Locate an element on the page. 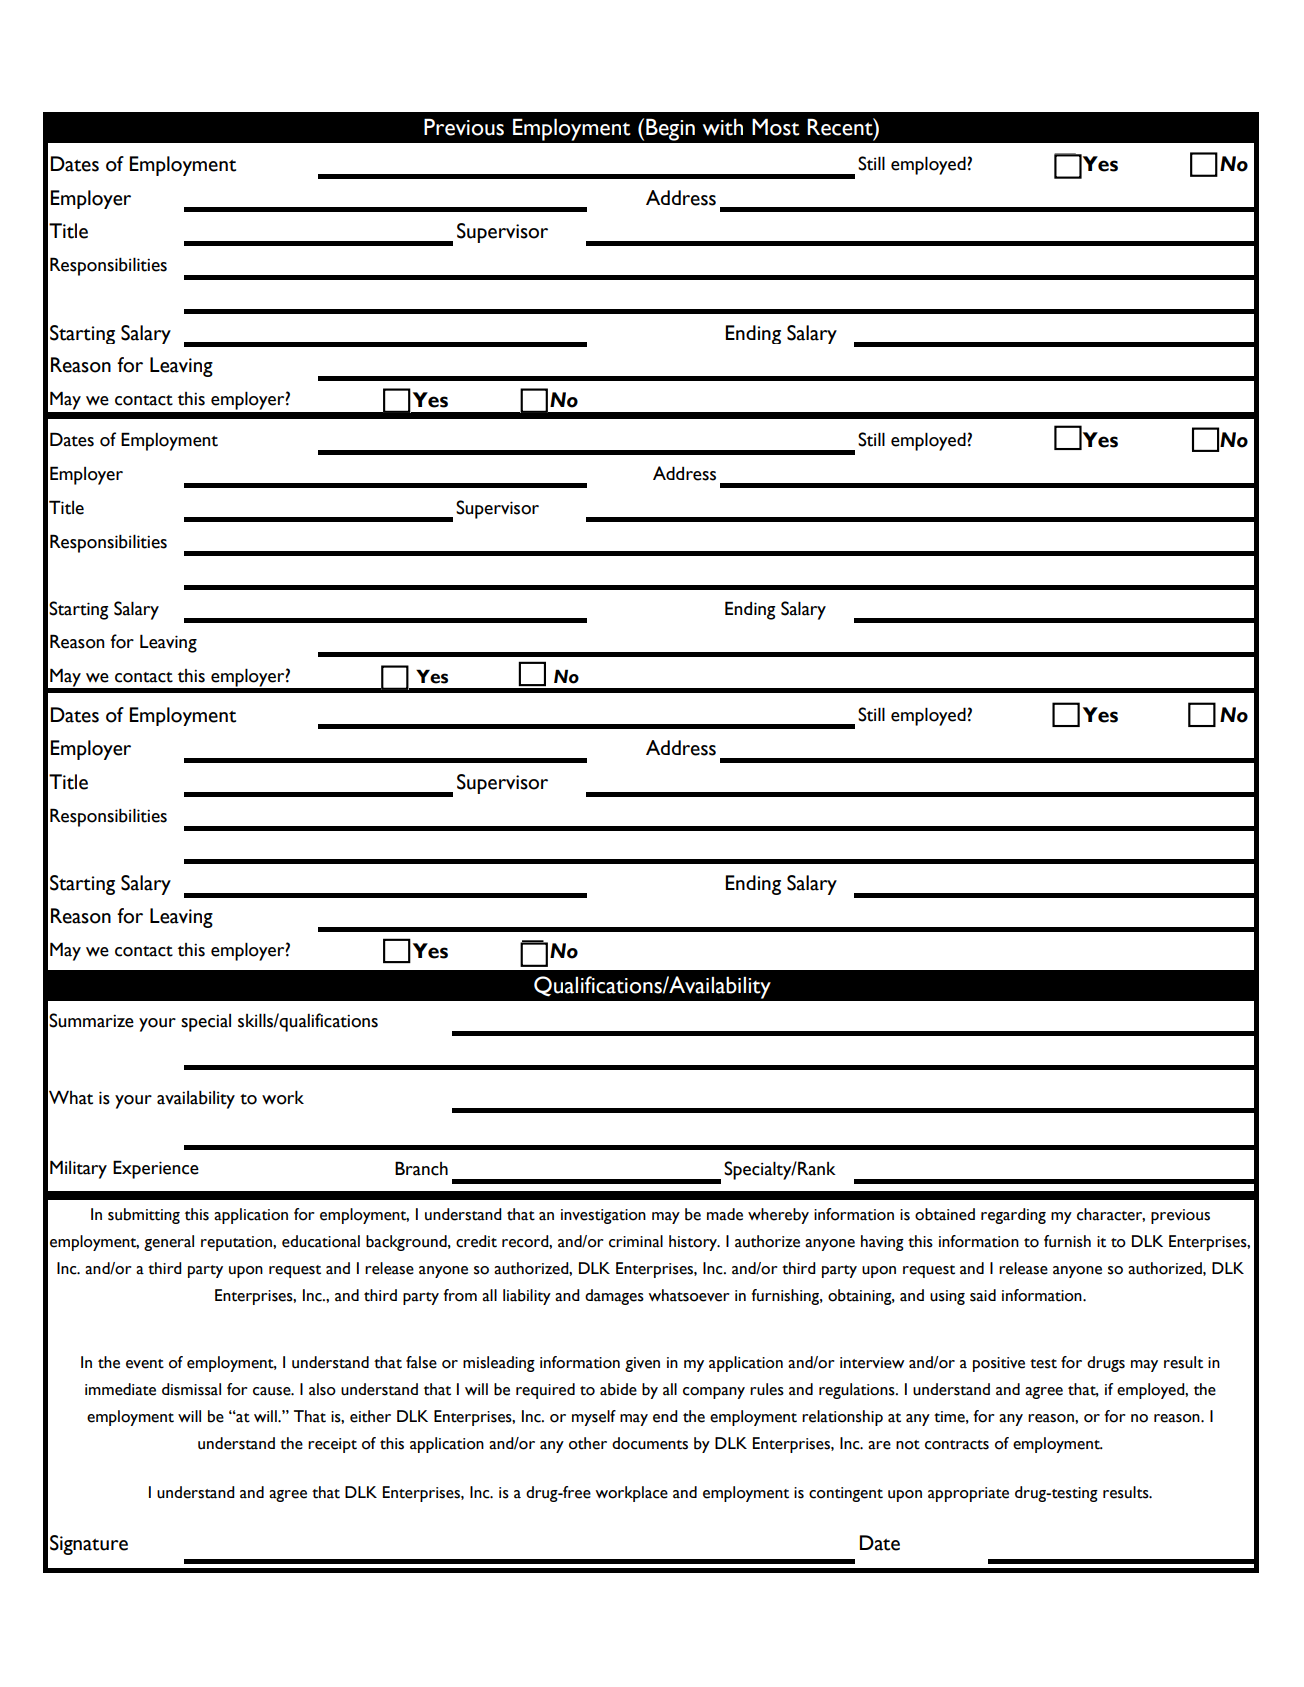  other is located at coordinates (588, 1443).
